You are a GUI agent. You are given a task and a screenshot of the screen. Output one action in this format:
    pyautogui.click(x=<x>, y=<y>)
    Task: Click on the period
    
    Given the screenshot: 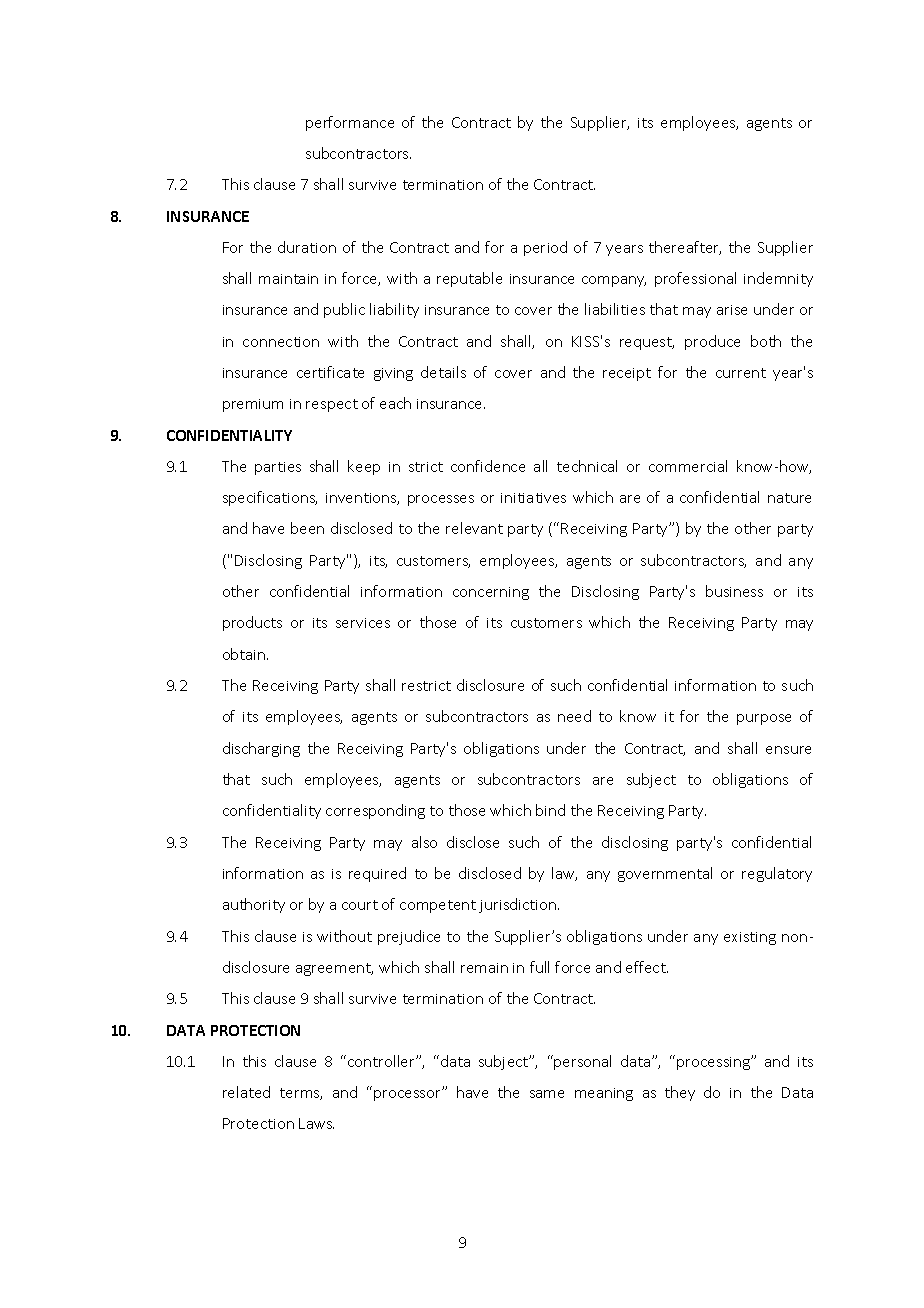 What is the action you would take?
    pyautogui.click(x=545, y=248)
